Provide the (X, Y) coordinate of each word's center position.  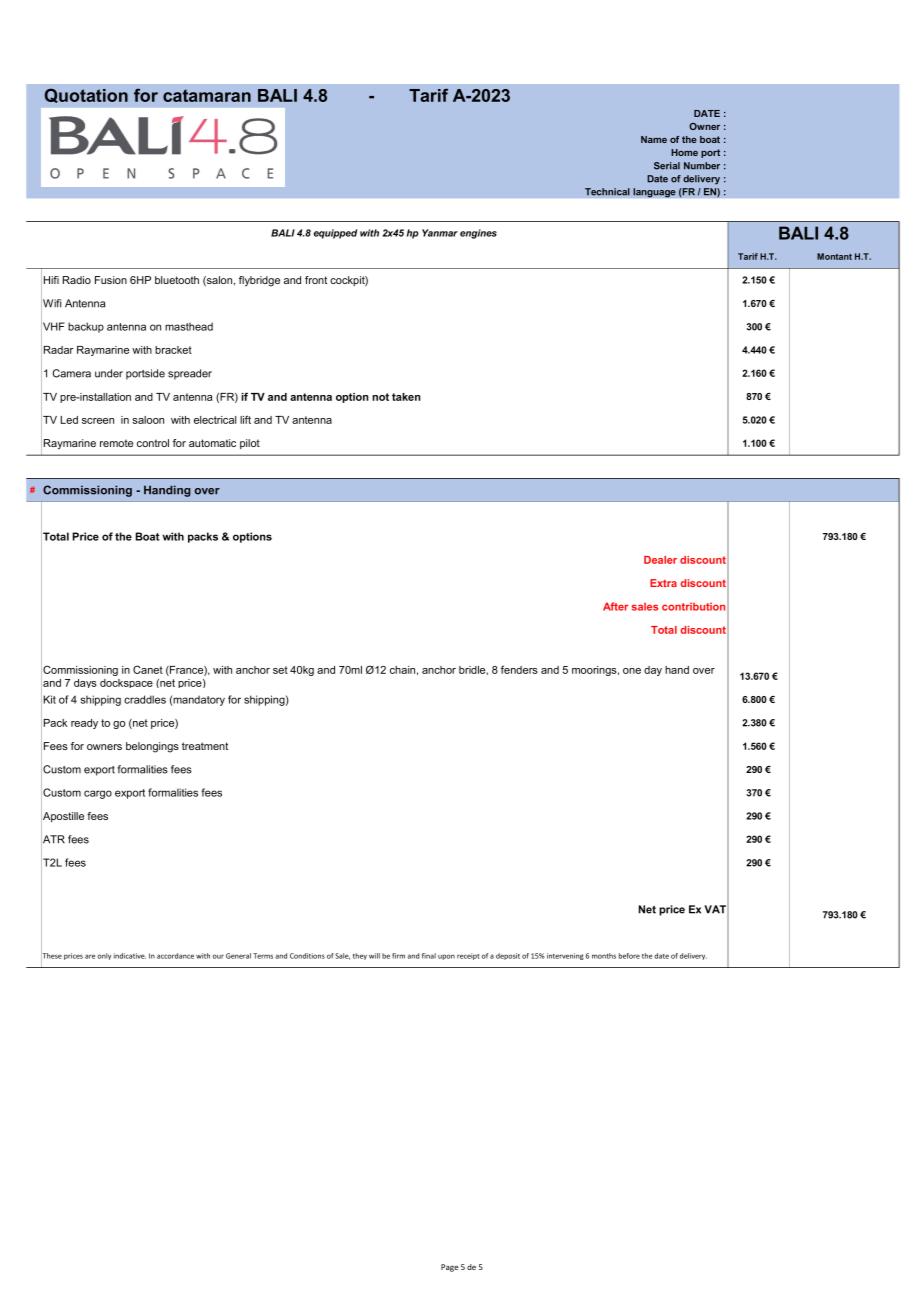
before (629, 956)
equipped (335, 234)
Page (449, 1268)
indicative (130, 956)
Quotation (86, 95)
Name (654, 139)
